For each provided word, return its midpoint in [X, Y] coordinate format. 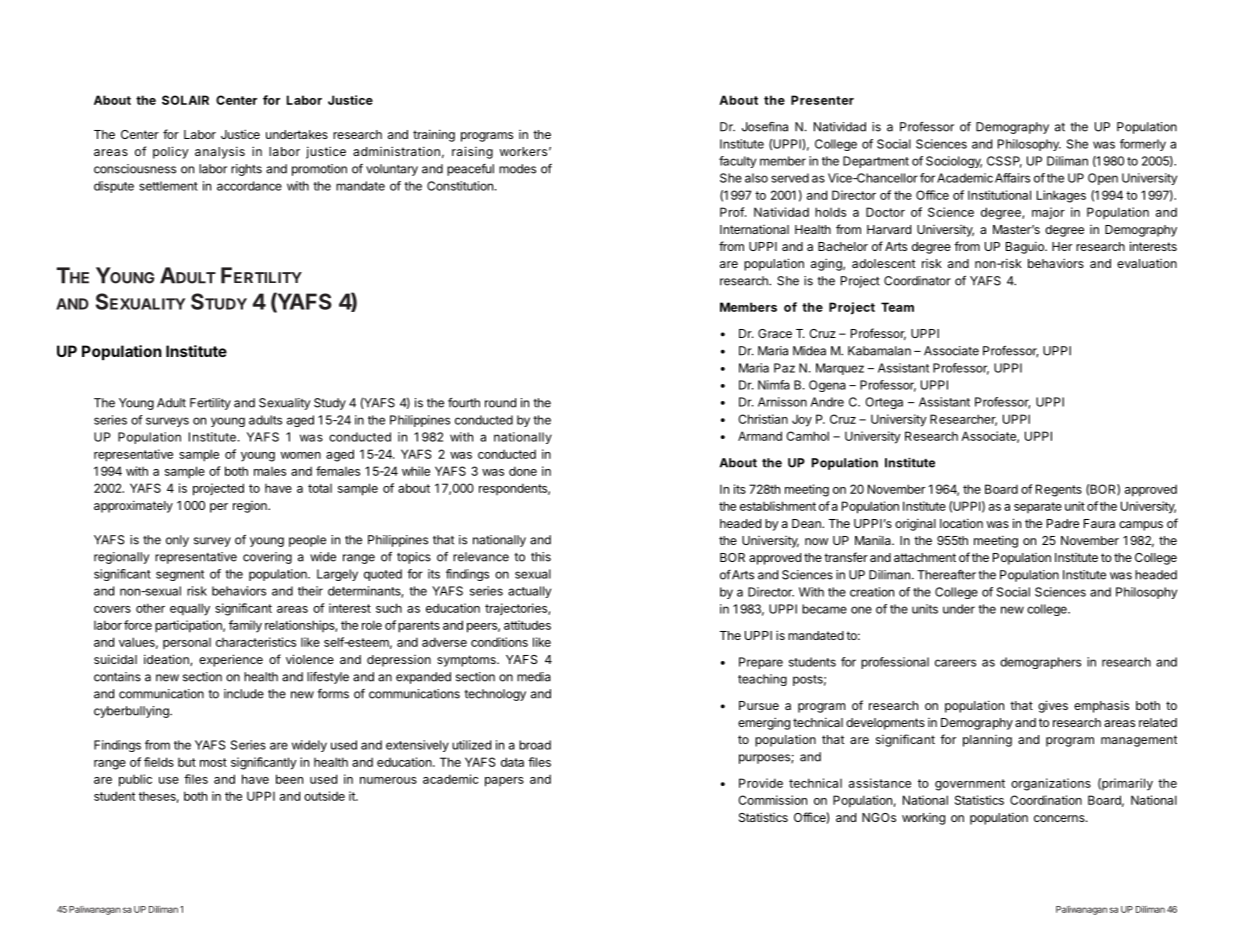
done [523, 471]
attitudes [527, 625]
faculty [737, 162]
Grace [775, 333]
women [301, 455]
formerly [1143, 145]
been [289, 779]
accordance [249, 186]
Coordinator [917, 281]
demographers [1040, 663]
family [245, 626]
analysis [220, 152]
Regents [1059, 490]
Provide [761, 783]
